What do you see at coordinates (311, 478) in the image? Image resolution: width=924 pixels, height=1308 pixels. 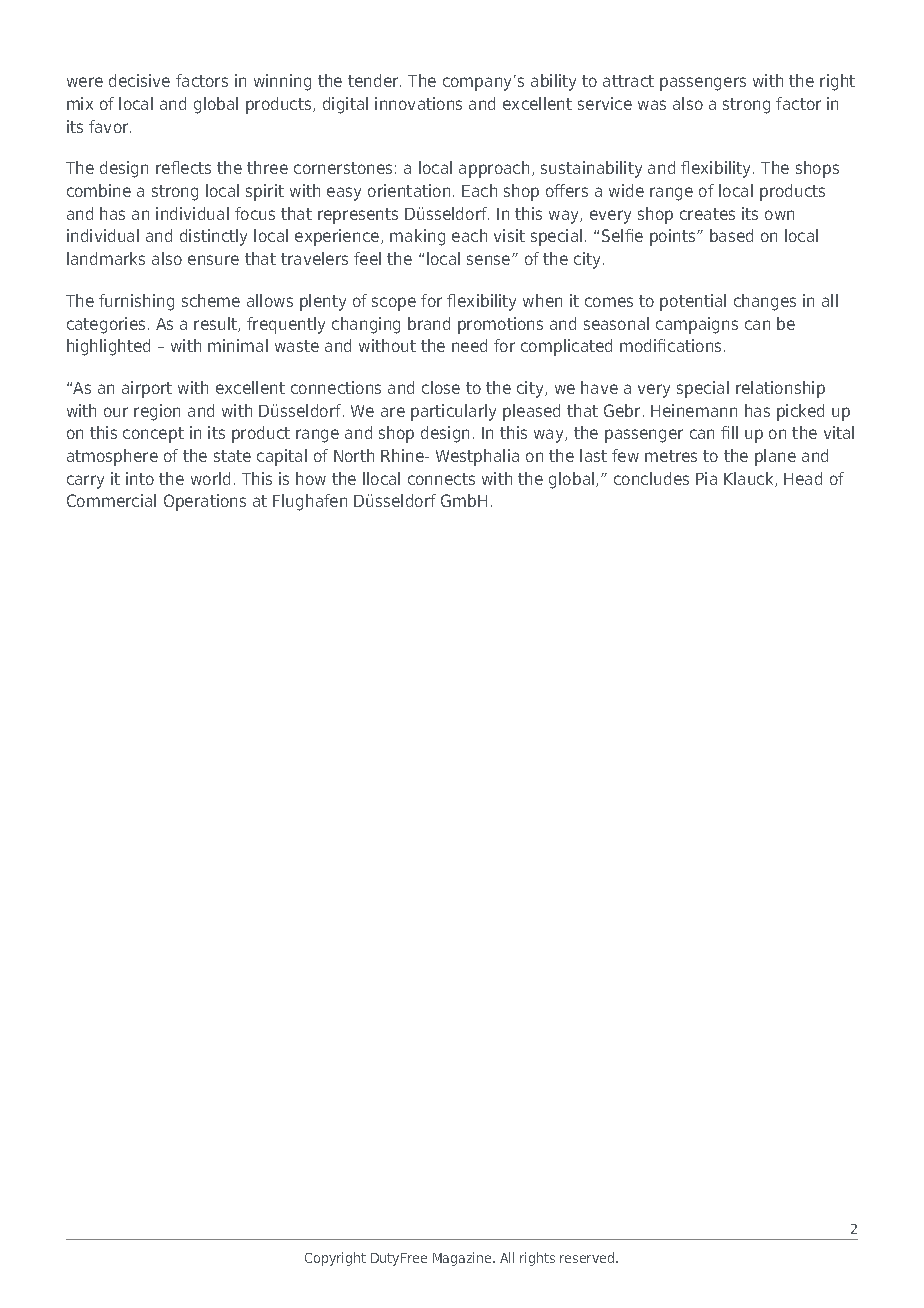 I see `how` at bounding box center [311, 478].
